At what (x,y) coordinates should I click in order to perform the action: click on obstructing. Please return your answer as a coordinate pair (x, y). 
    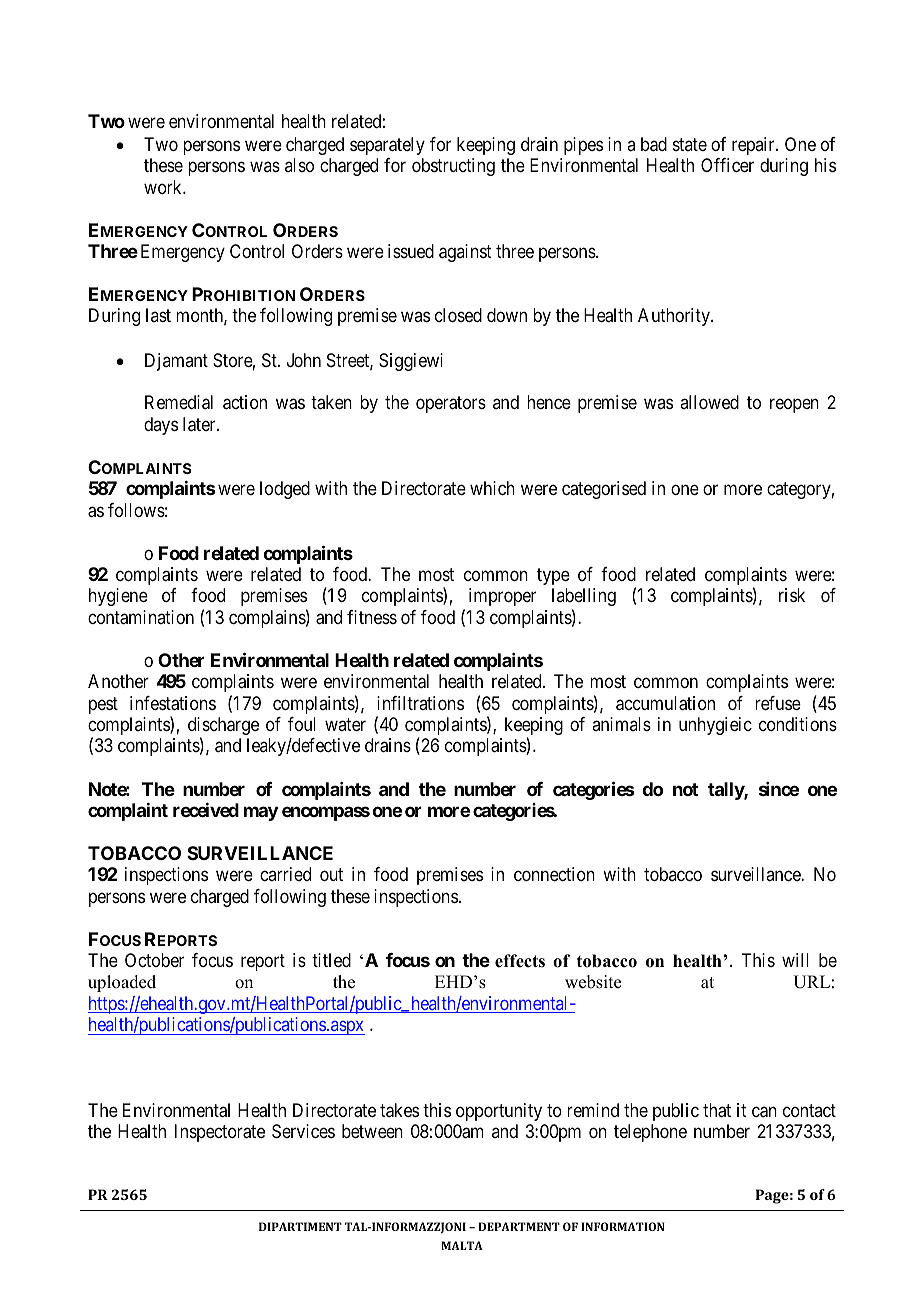
    Looking at the image, I should click on (453, 167).
